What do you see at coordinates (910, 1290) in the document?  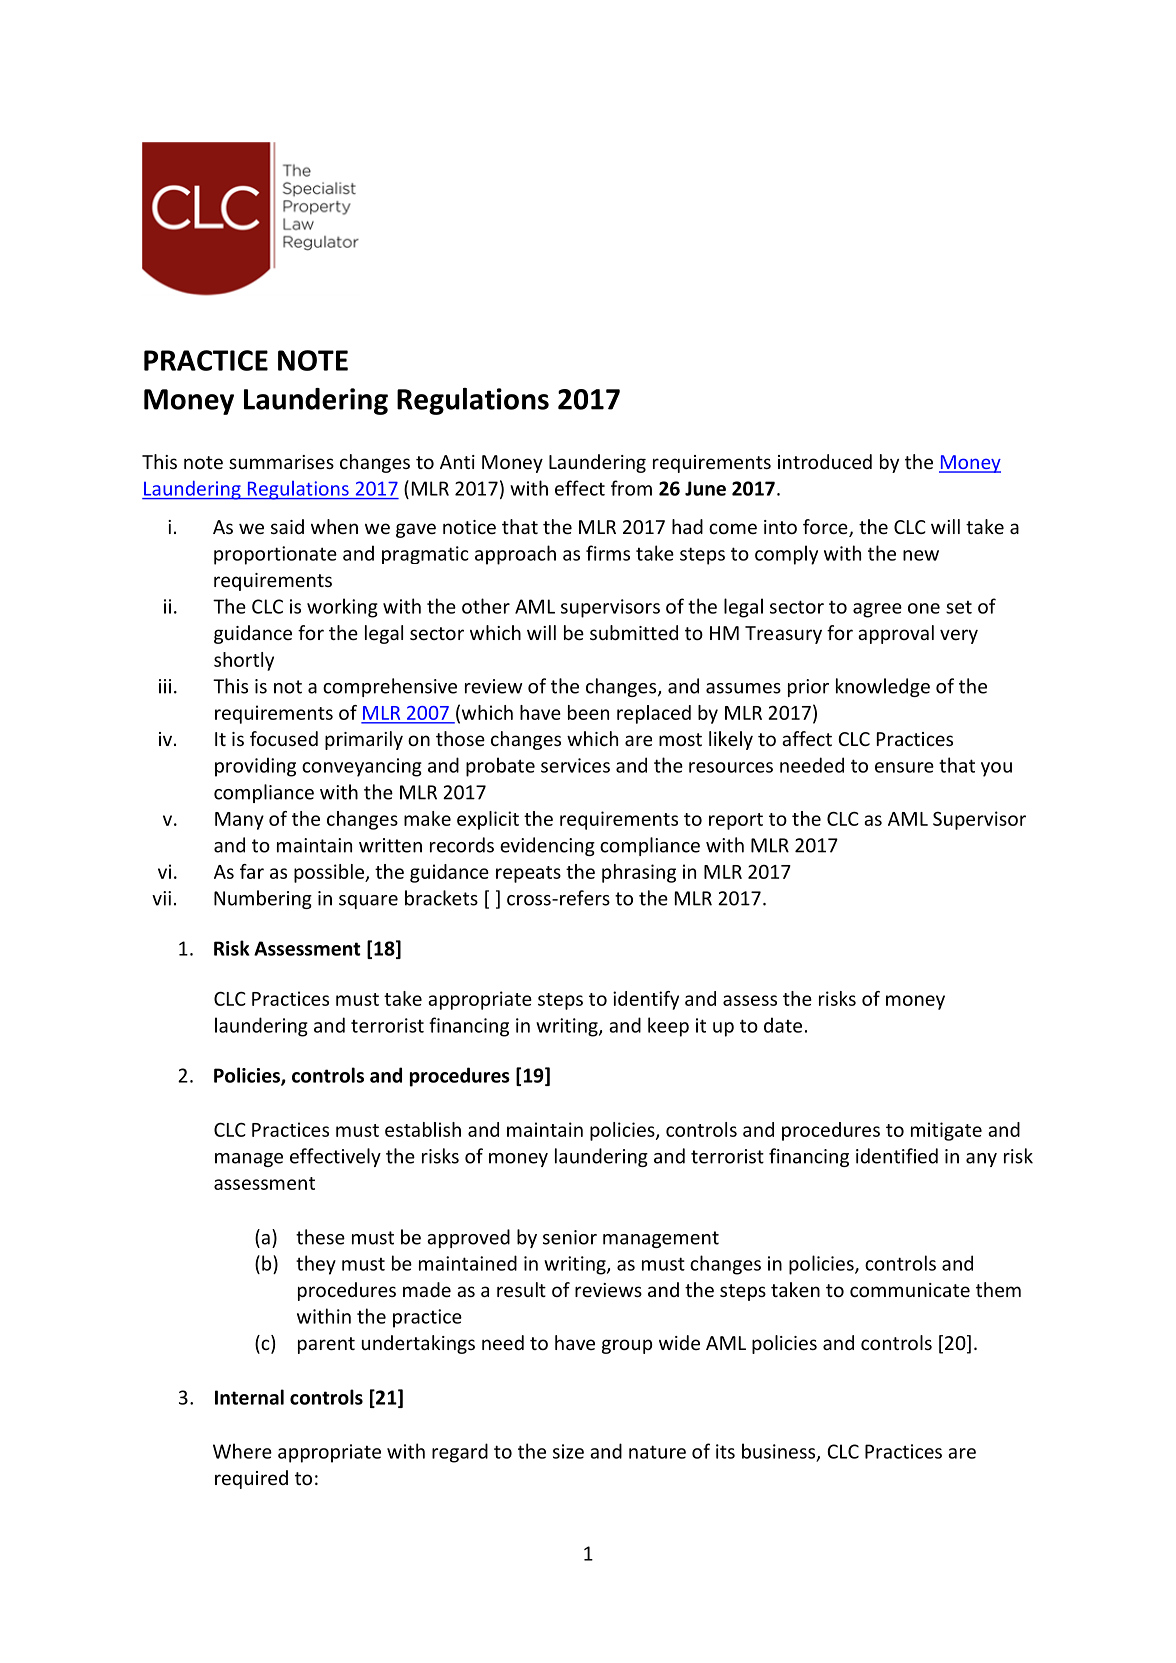 I see `communicate` at bounding box center [910, 1290].
